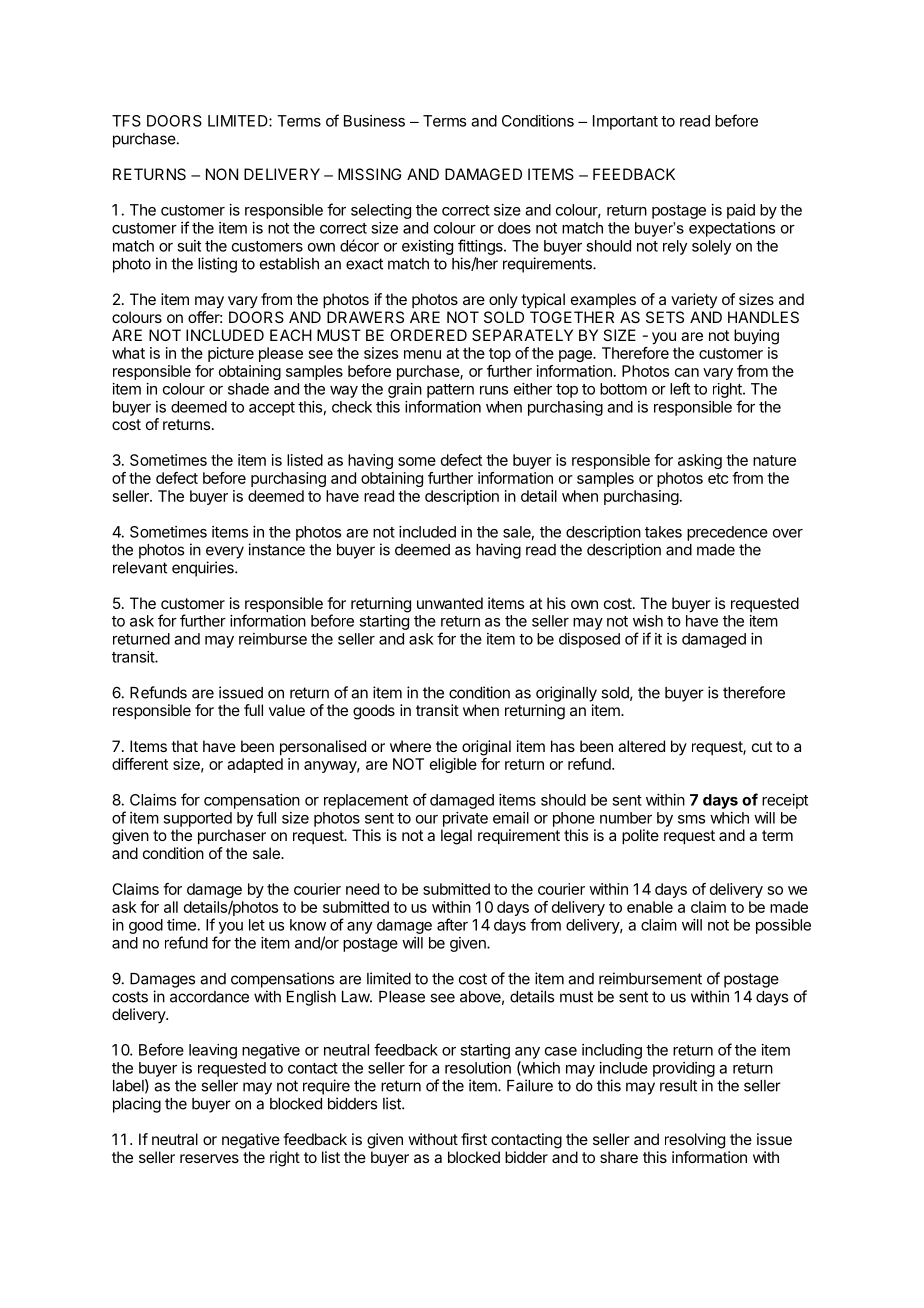  I want to click on paid, so click(741, 211).
